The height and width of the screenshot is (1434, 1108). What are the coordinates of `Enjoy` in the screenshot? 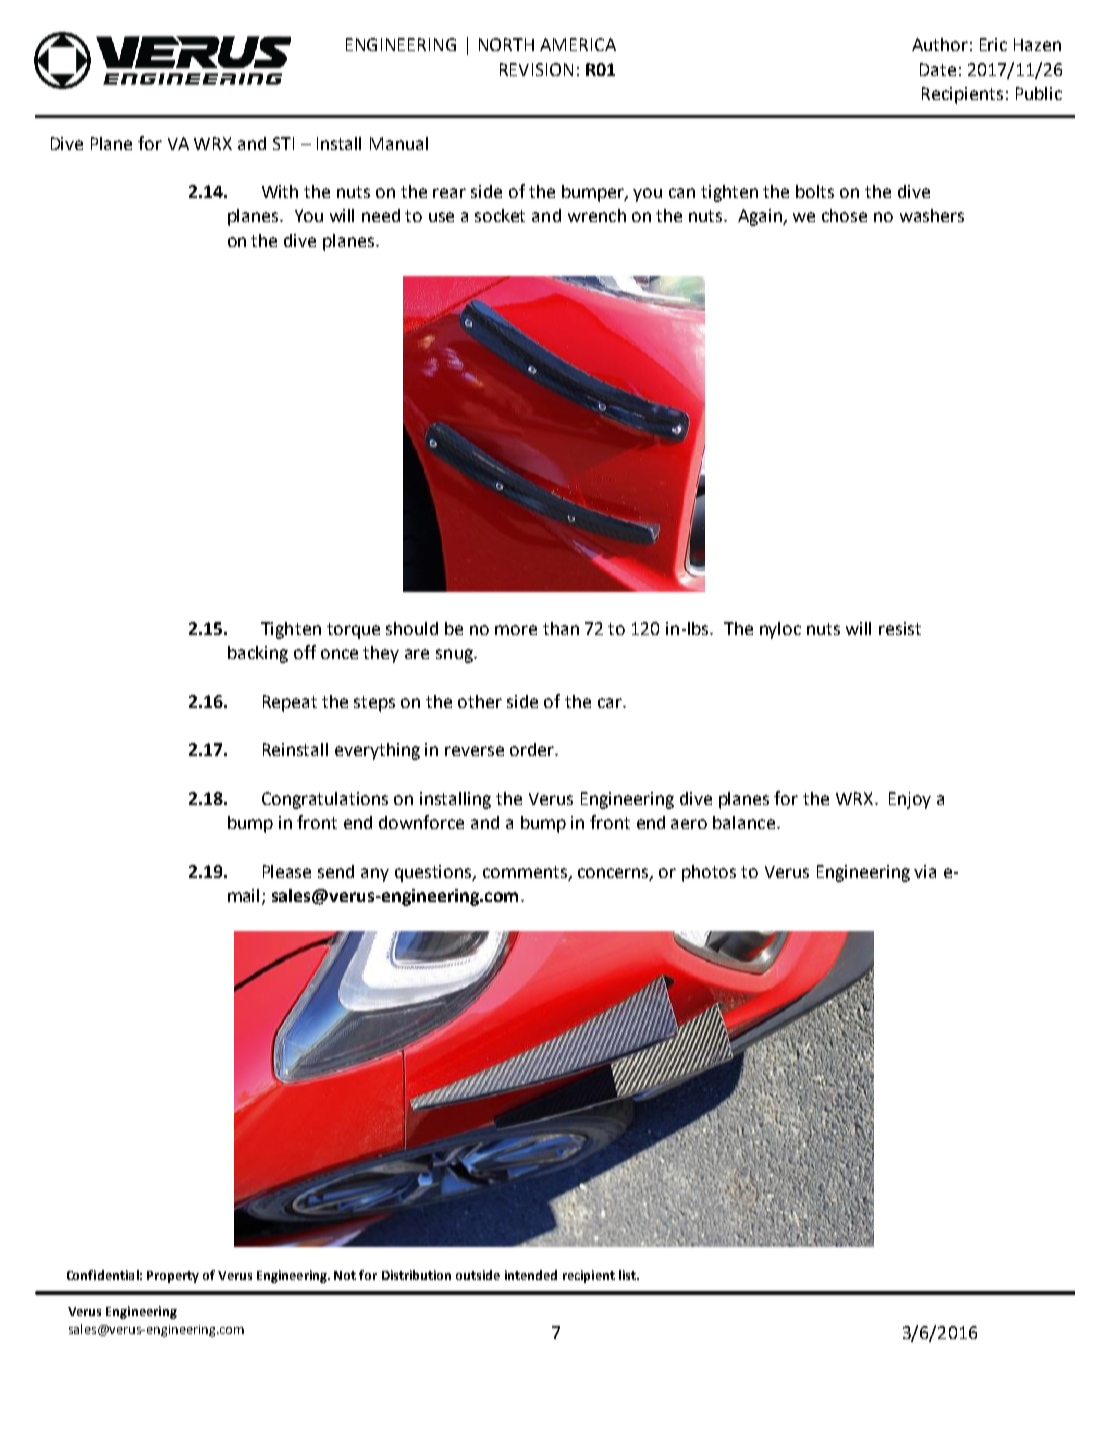 It's located at (910, 800).
